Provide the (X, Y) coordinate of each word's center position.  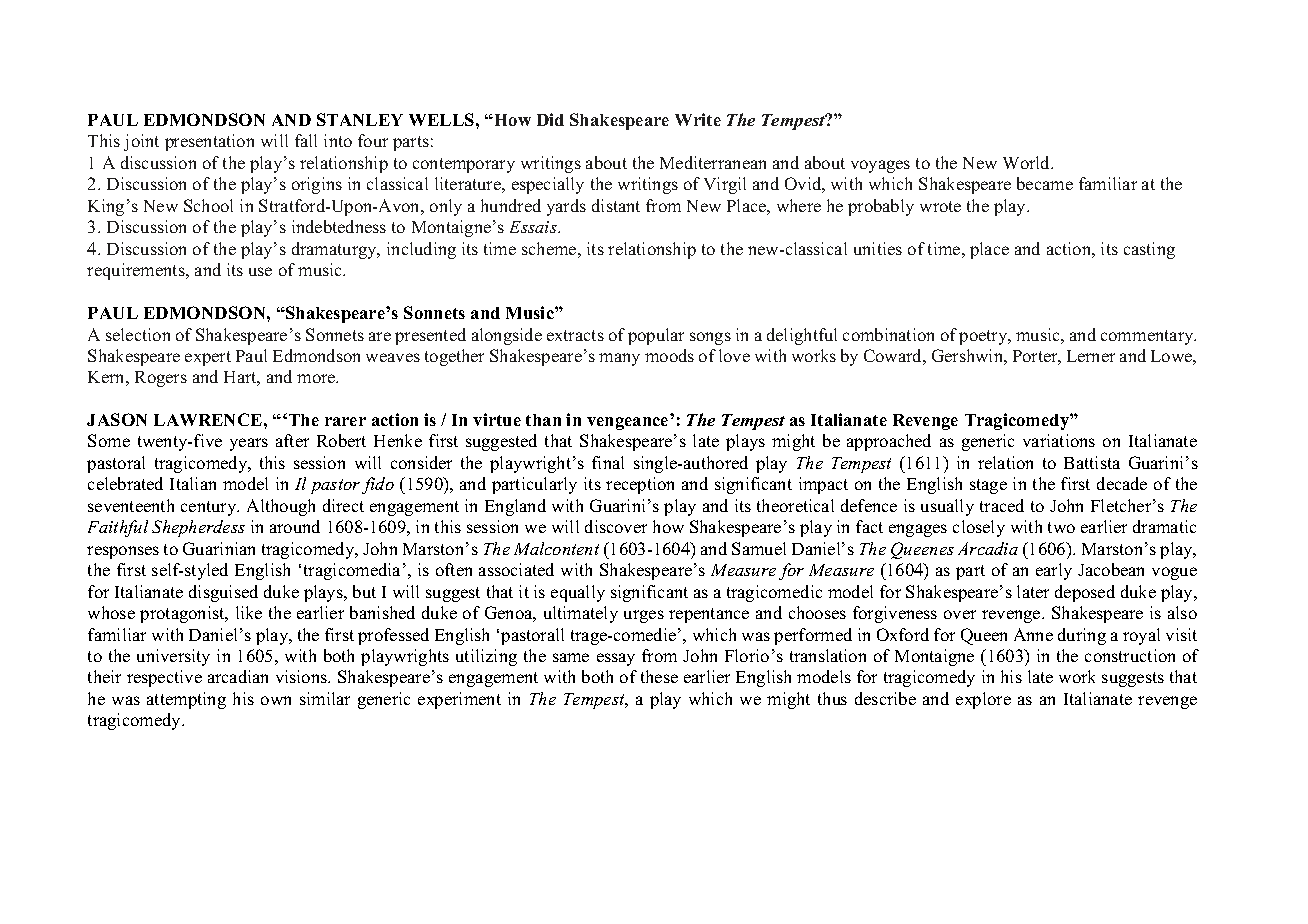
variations (1059, 440)
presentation (209, 142)
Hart (242, 378)
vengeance (627, 423)
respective (164, 678)
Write (698, 119)
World (1028, 162)
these (659, 676)
